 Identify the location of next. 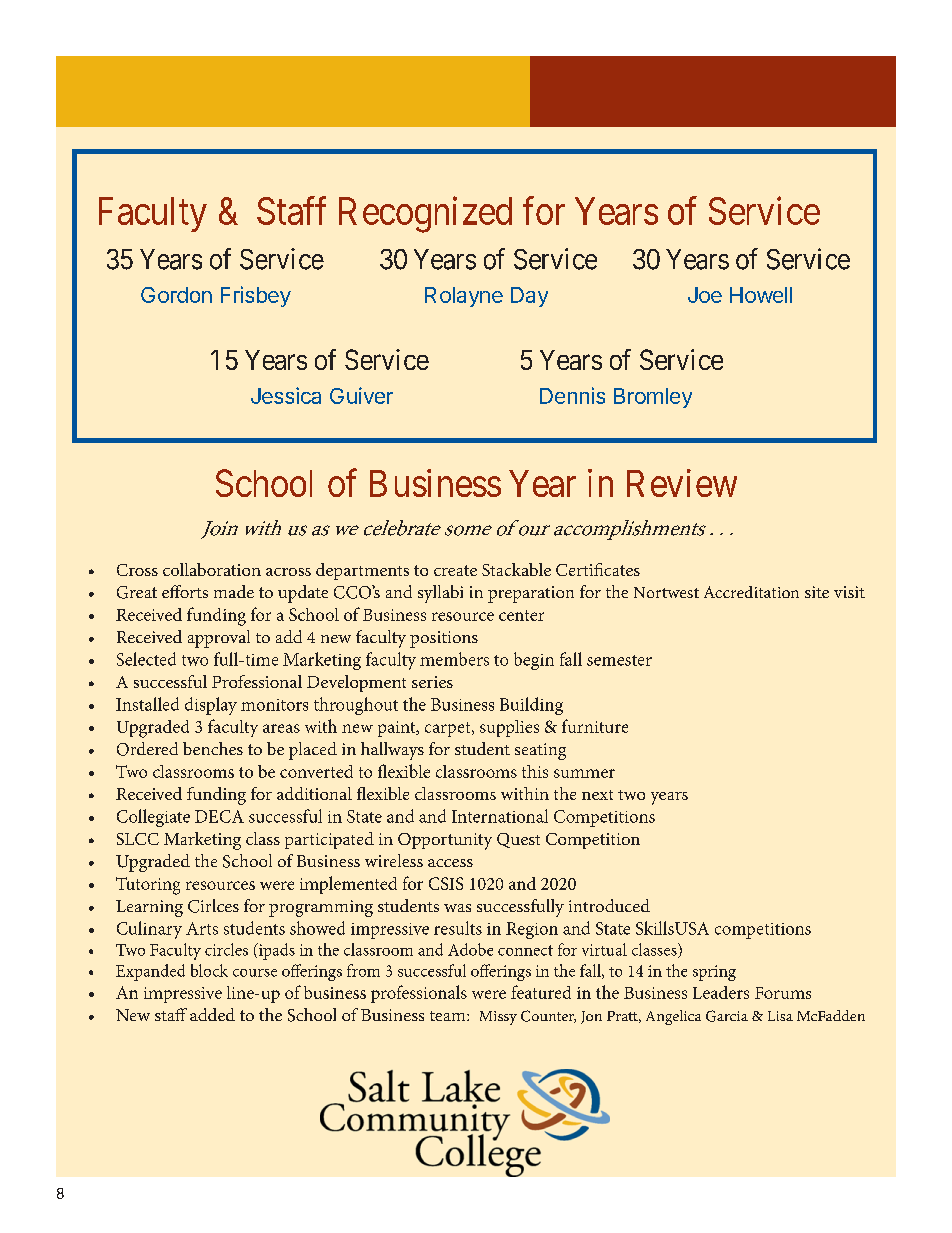
(597, 795).
